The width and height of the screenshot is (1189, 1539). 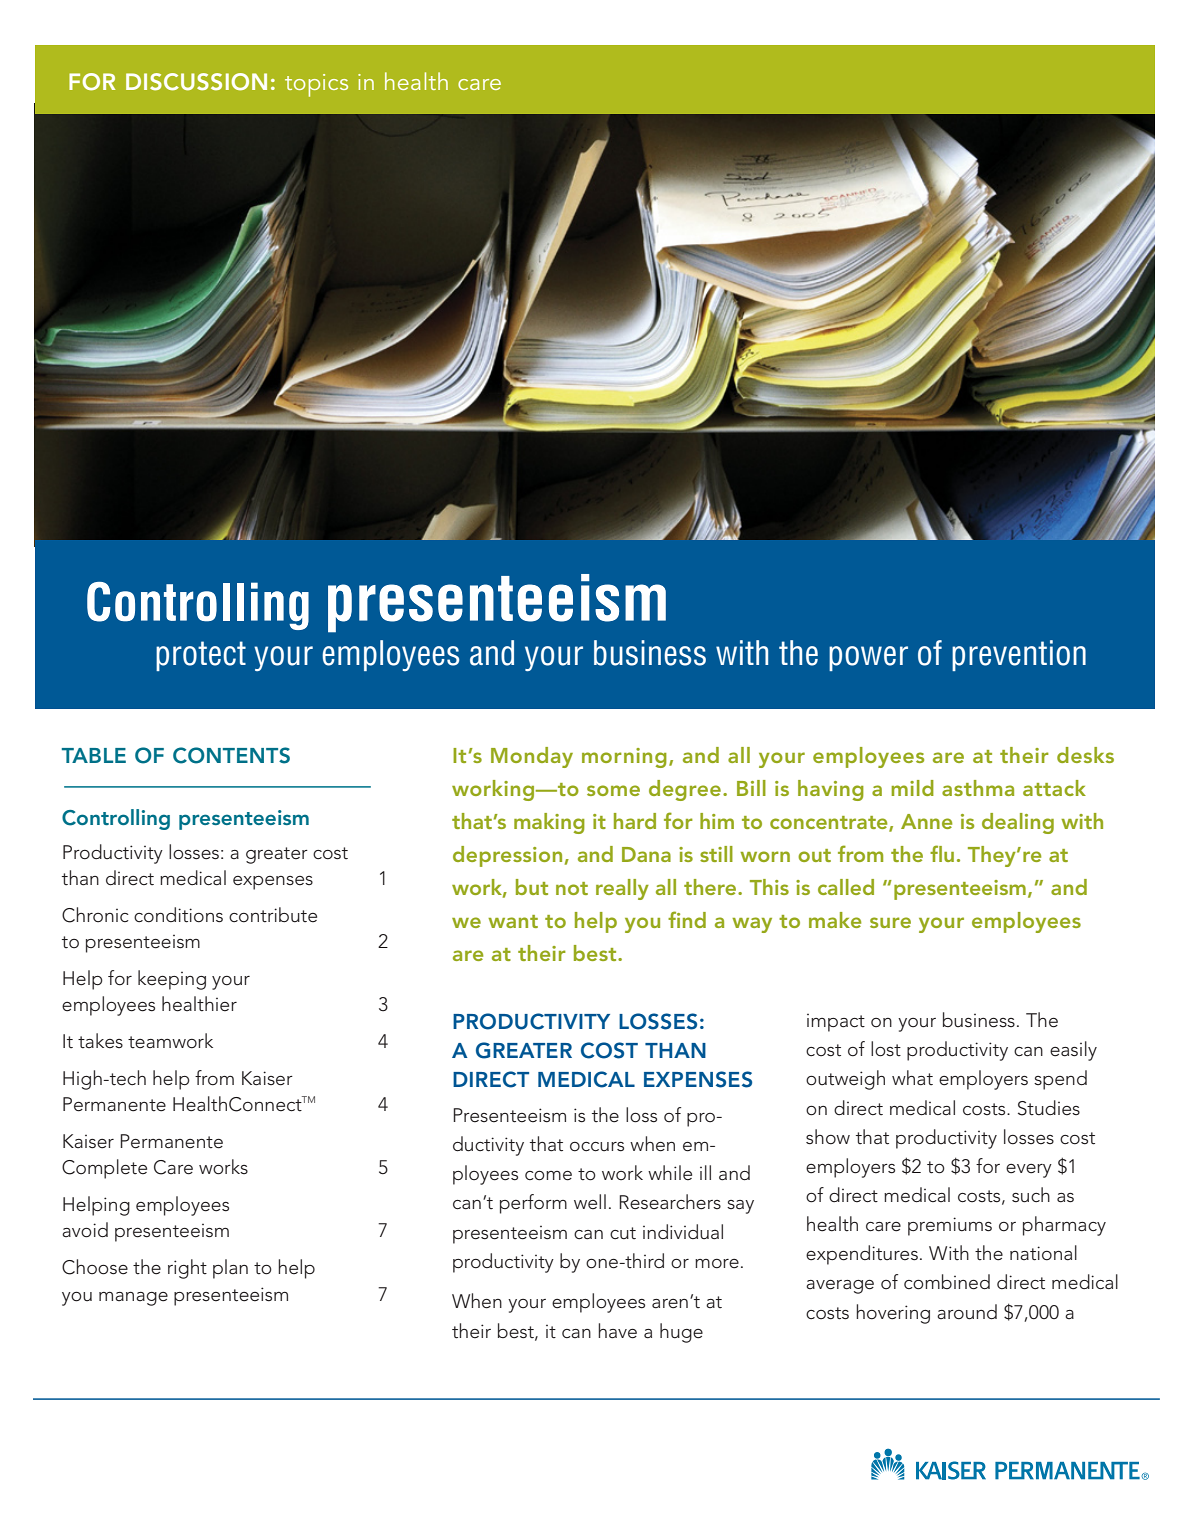 What do you see at coordinates (187, 1269) in the screenshot?
I see `right` at bounding box center [187, 1269].
